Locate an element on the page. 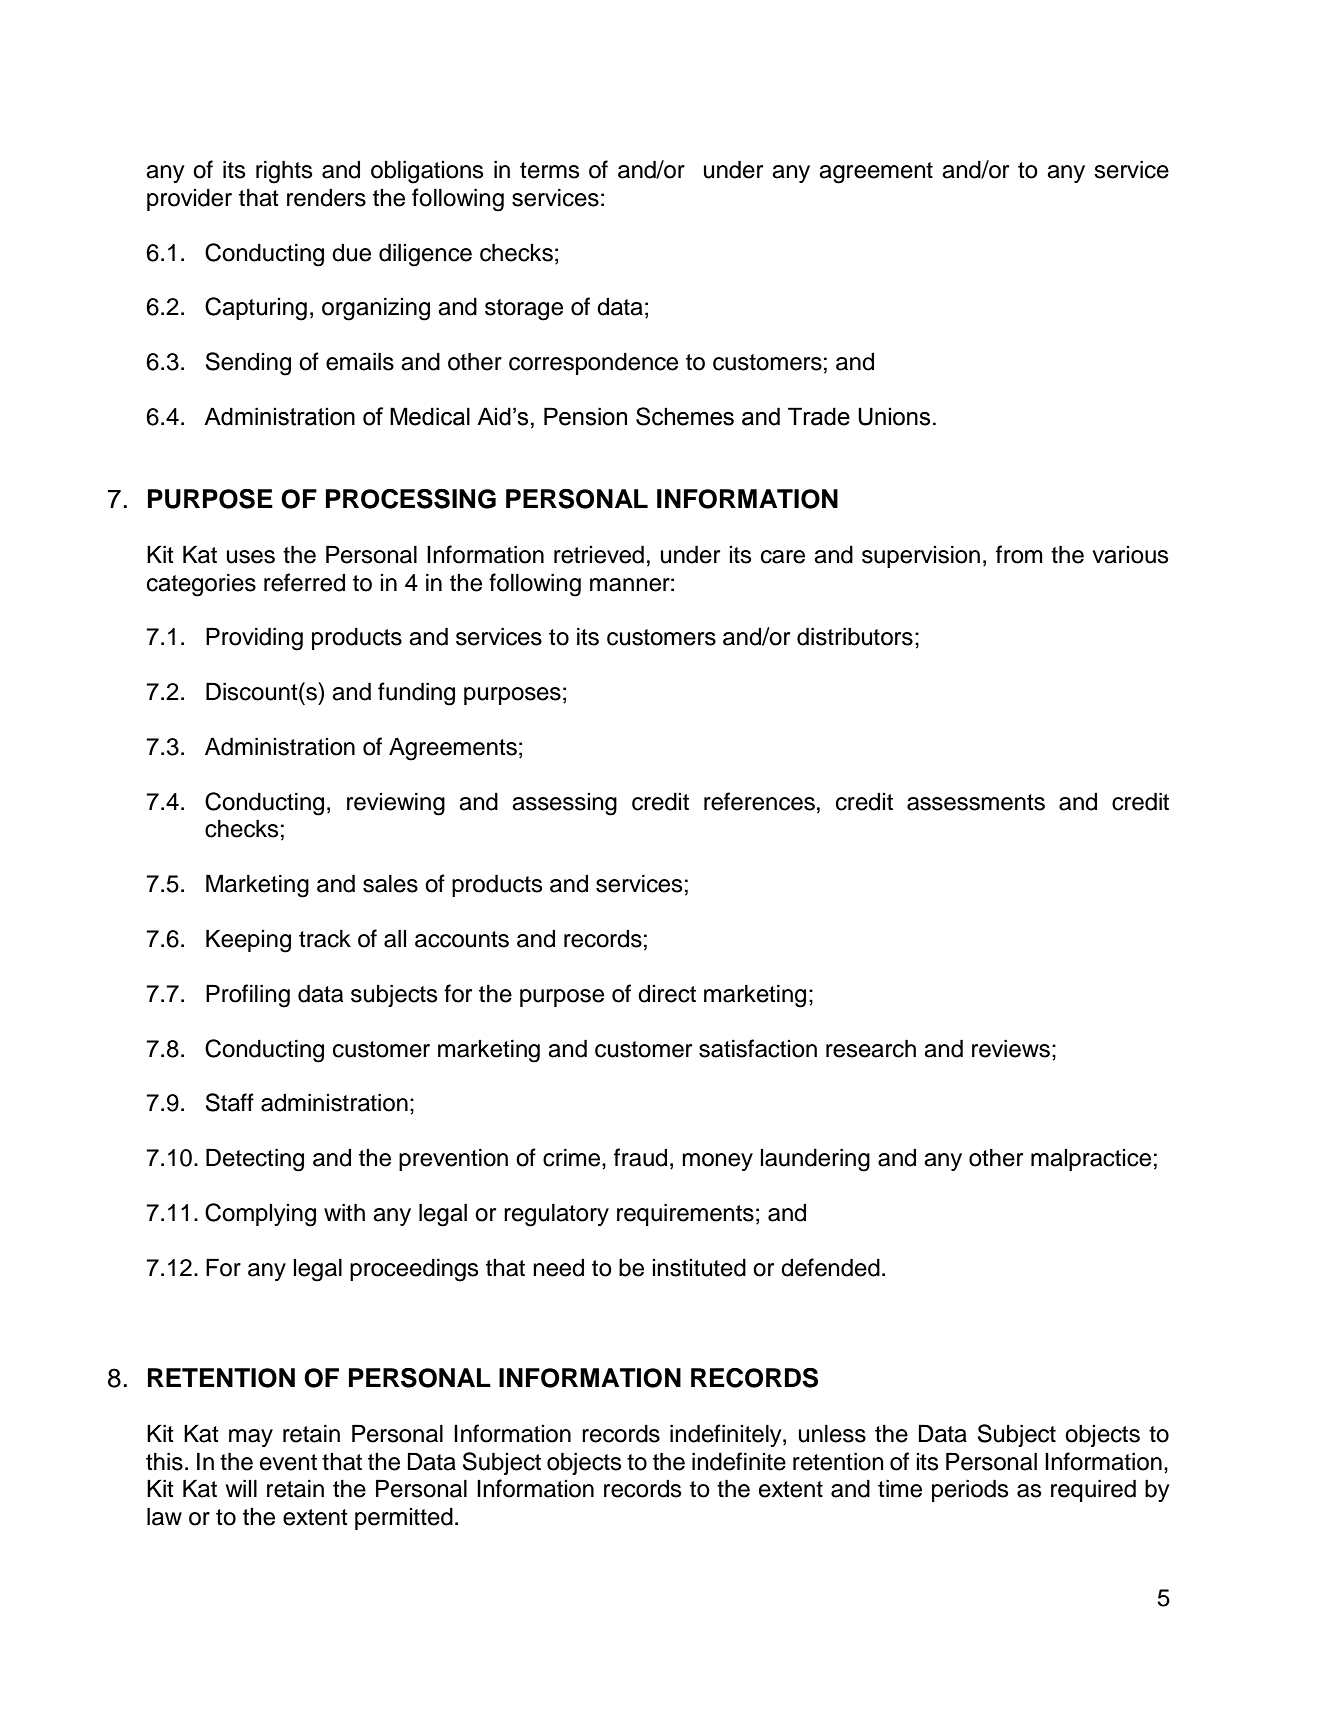 Image resolution: width=1326 pixels, height=1716 pixels. Staff is located at coordinates (230, 1102).
